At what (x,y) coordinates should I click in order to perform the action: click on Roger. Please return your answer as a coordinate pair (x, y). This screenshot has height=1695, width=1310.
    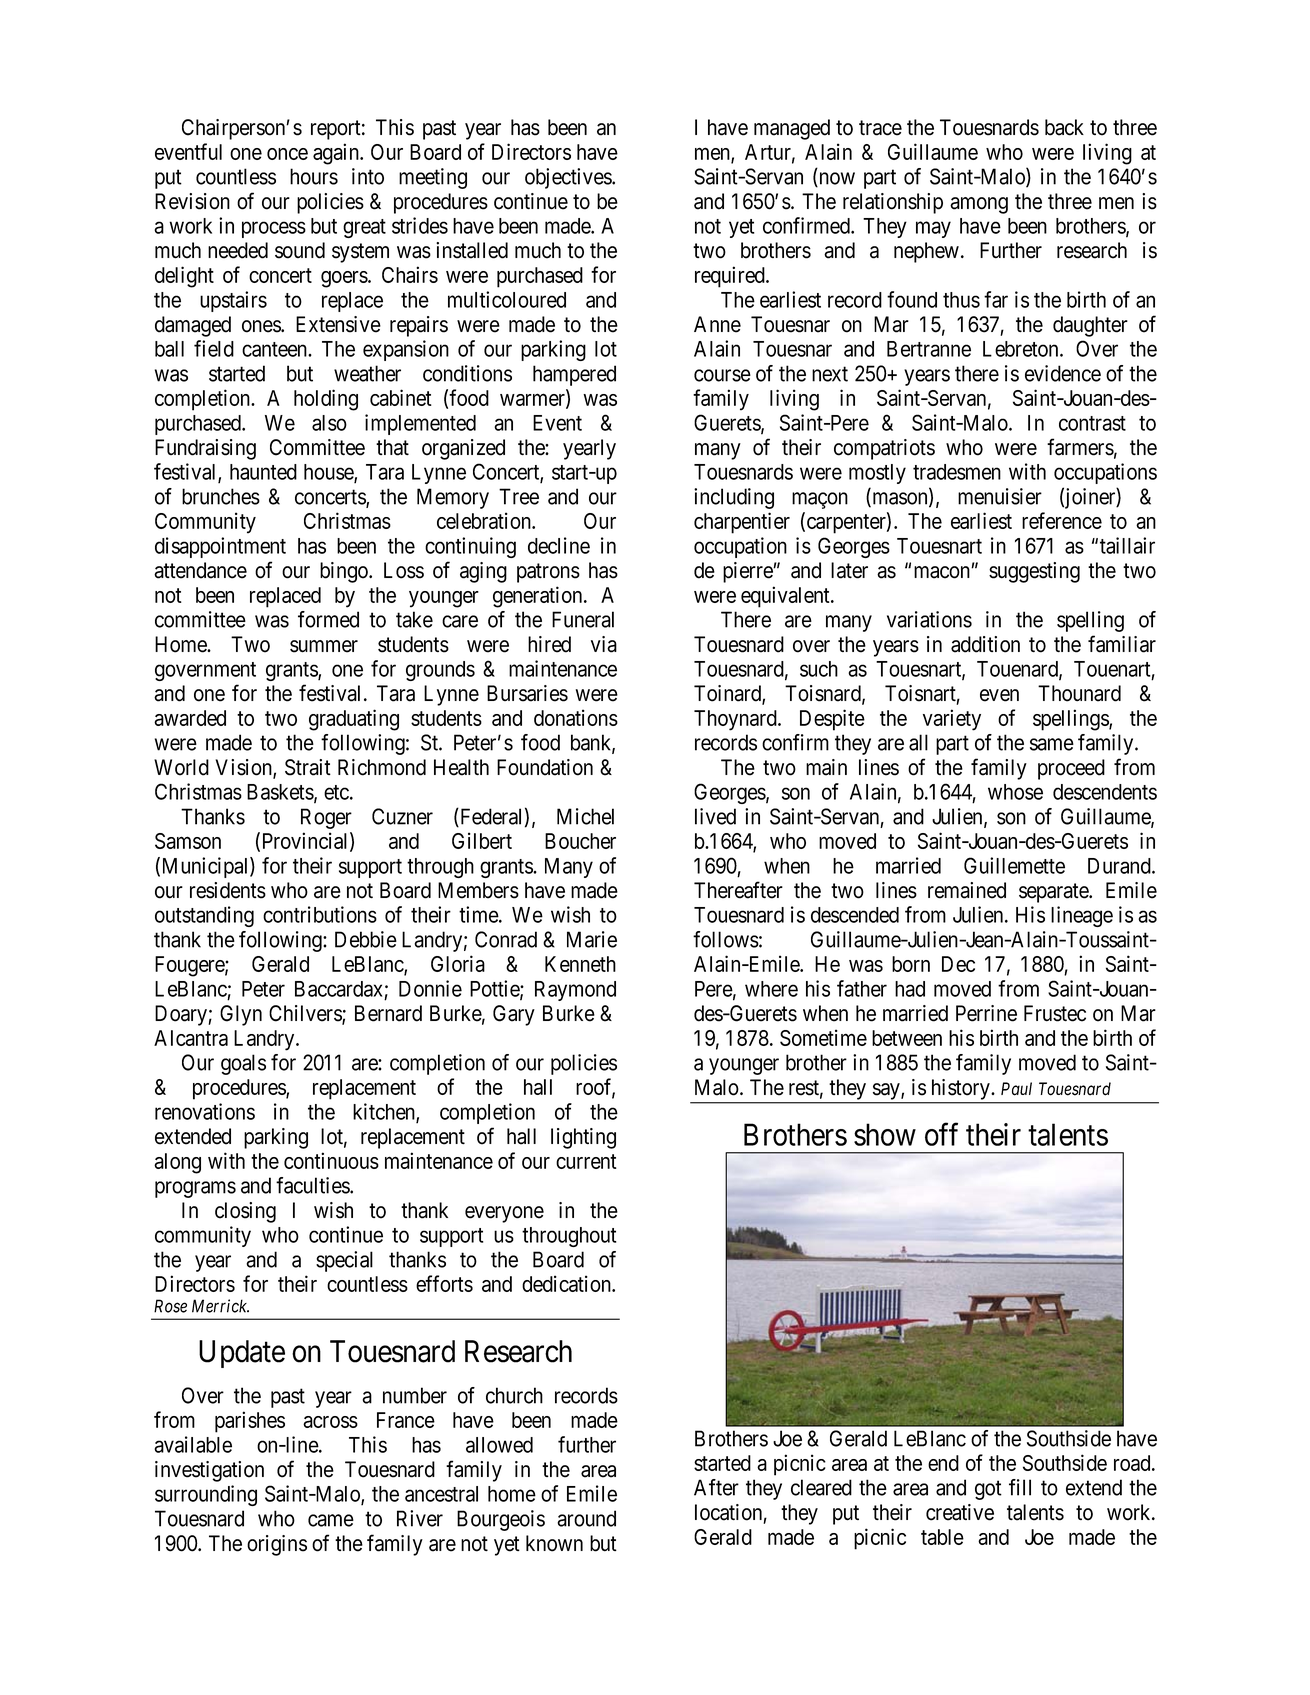
    Looking at the image, I should click on (326, 818).
